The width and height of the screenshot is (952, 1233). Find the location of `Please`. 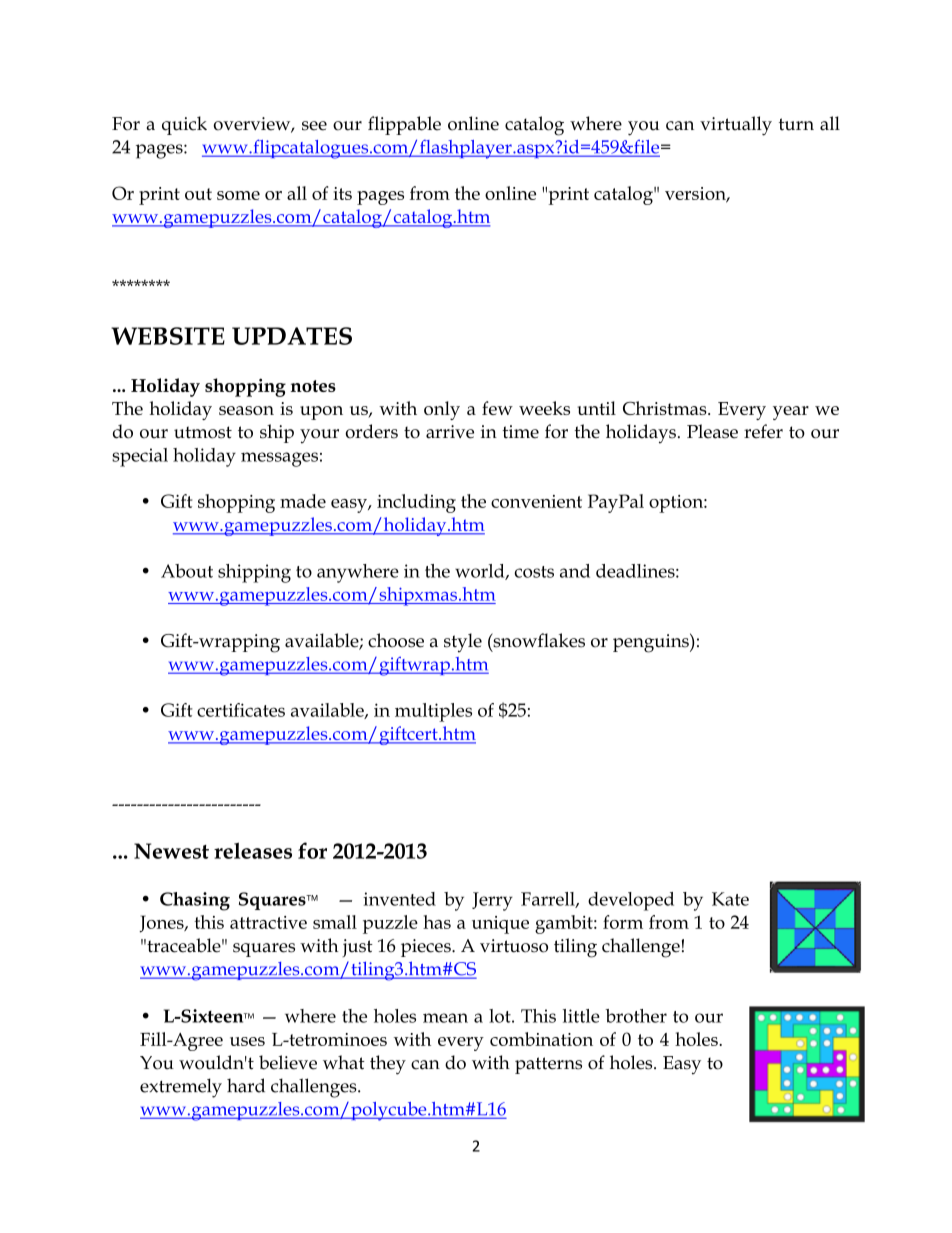

Please is located at coordinates (712, 431).
